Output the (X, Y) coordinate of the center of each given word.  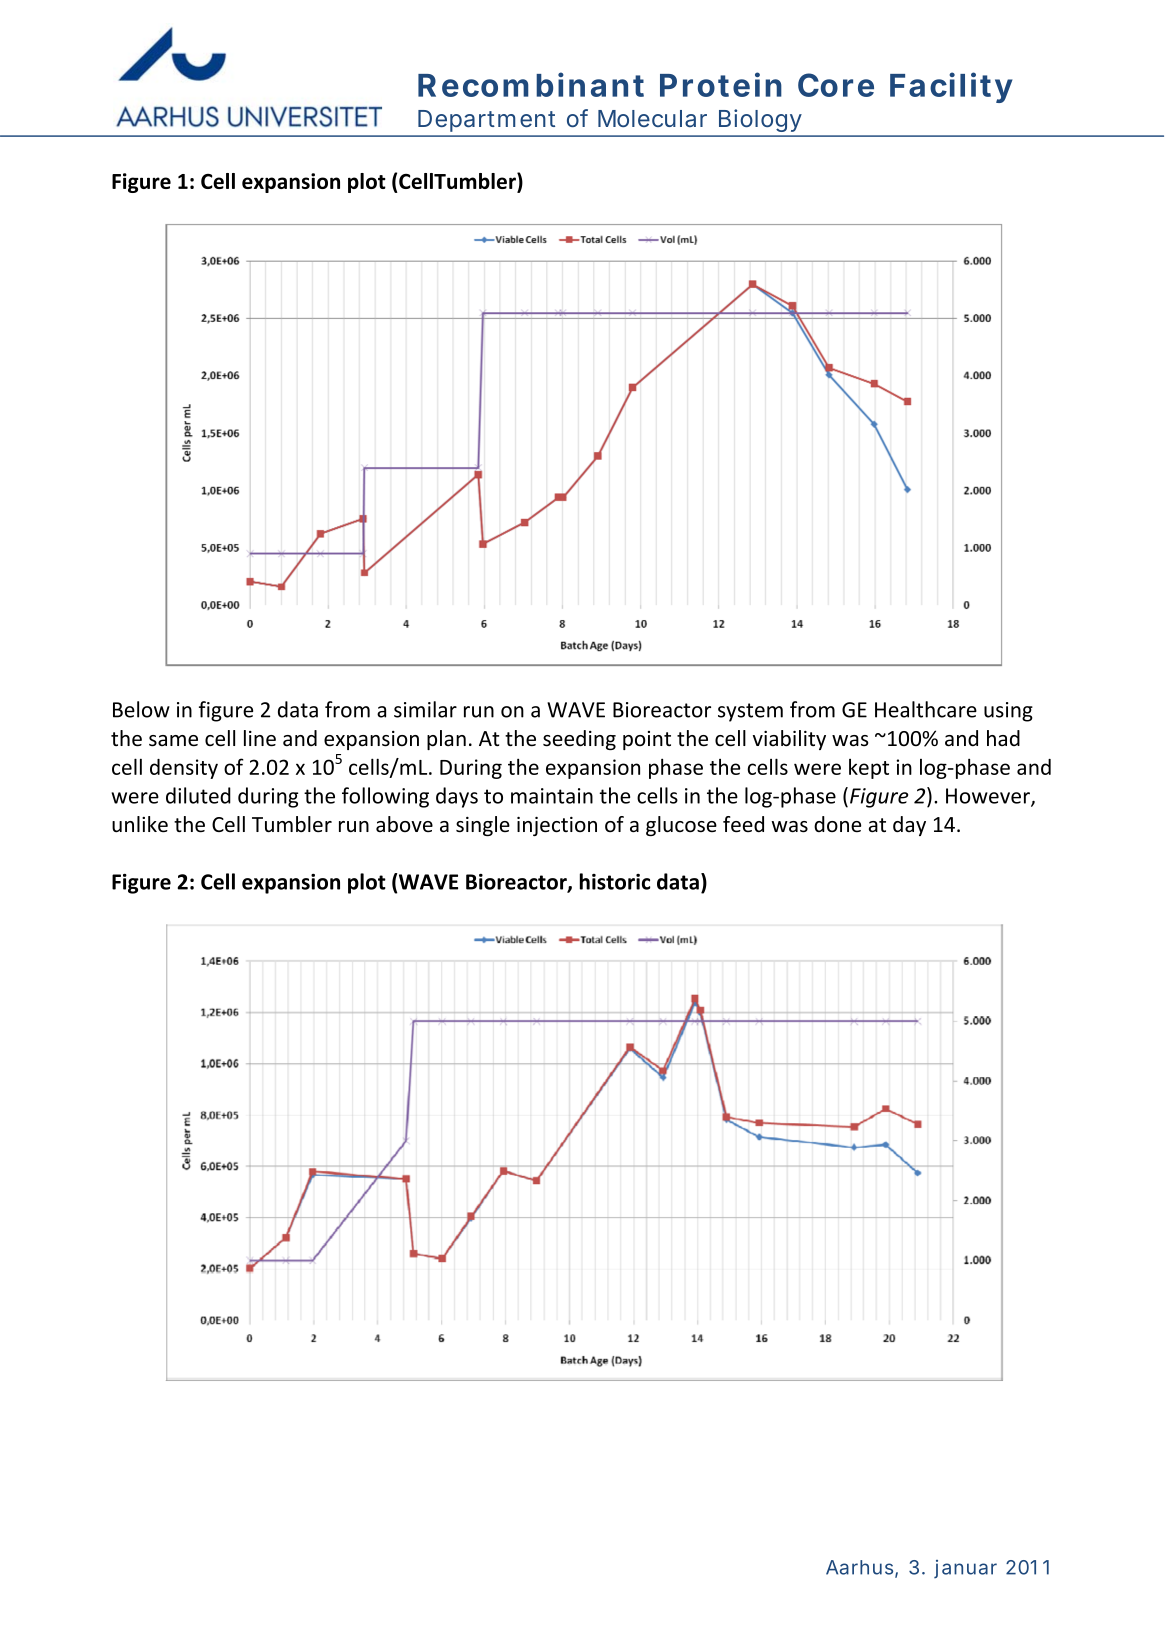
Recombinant (531, 84)
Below (141, 709)
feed (743, 824)
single (483, 826)
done (837, 824)
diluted (198, 795)
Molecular (652, 118)
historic (615, 881)
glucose (681, 826)
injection (557, 826)
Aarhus (859, 1567)
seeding (579, 740)
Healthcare (926, 709)
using (1008, 712)
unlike (140, 824)
